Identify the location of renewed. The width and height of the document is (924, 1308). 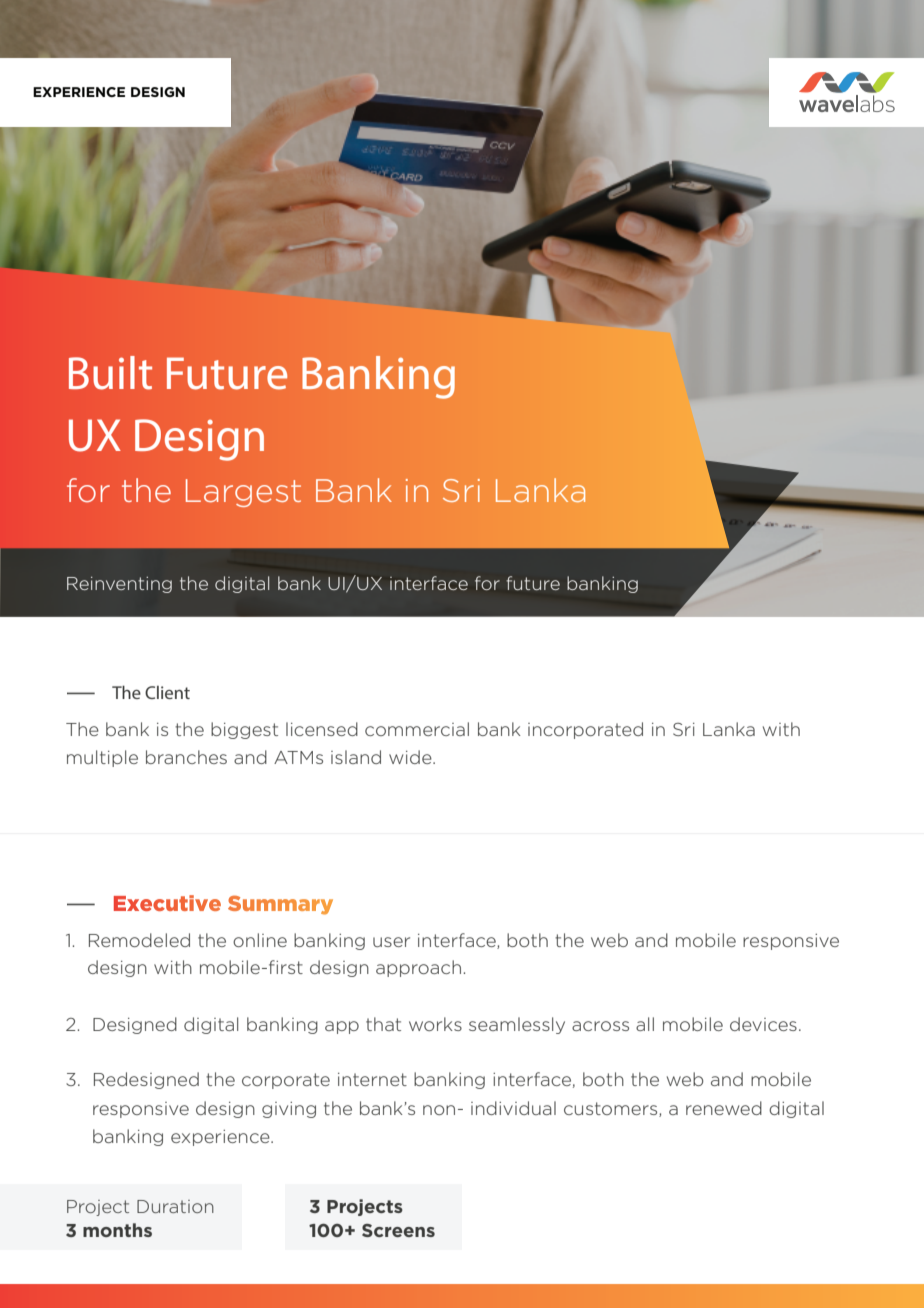
(724, 1108).
